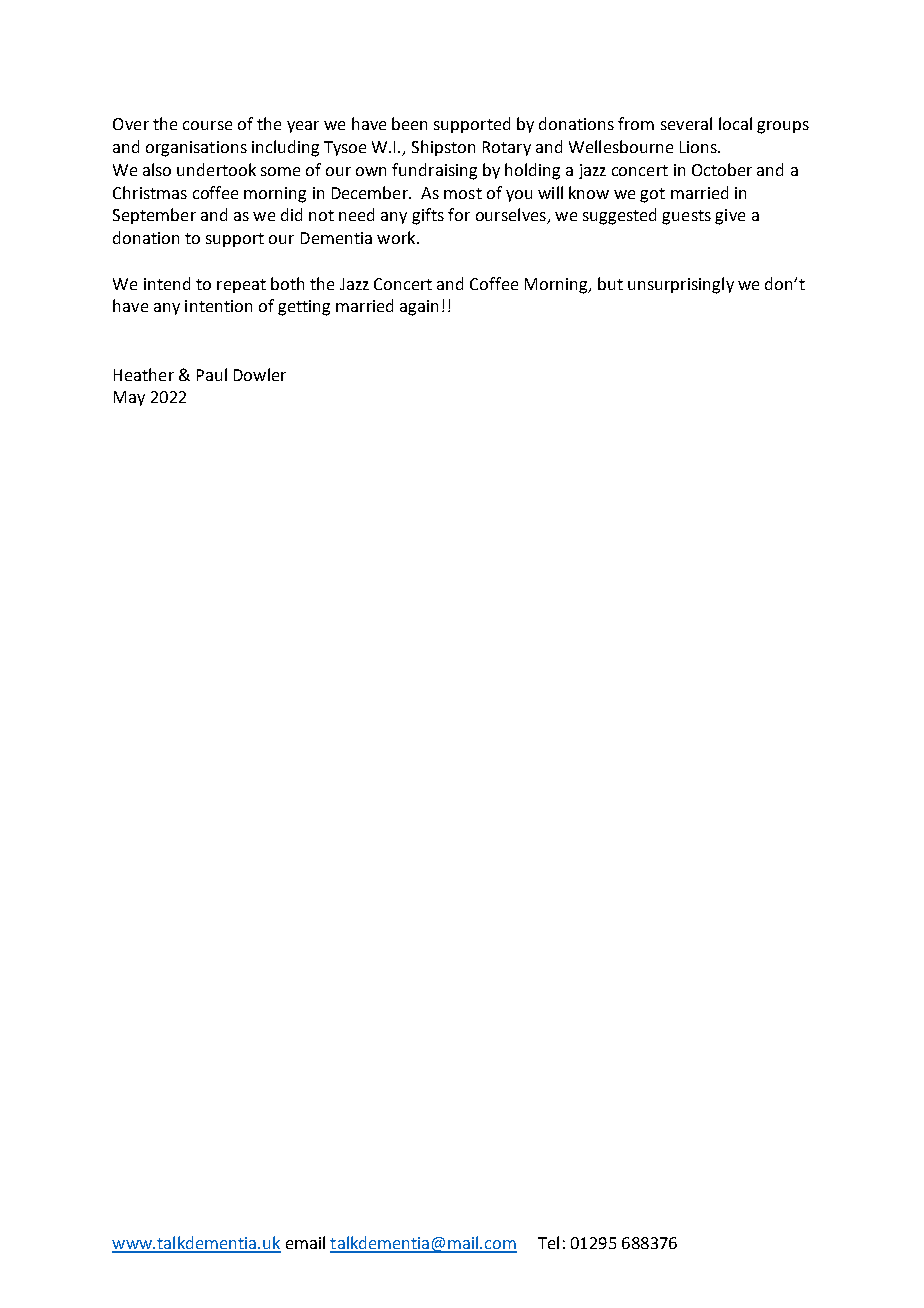 The height and width of the page is (1308, 924). Describe the element at coordinates (304, 308) in the page. I see `getting` at that location.
